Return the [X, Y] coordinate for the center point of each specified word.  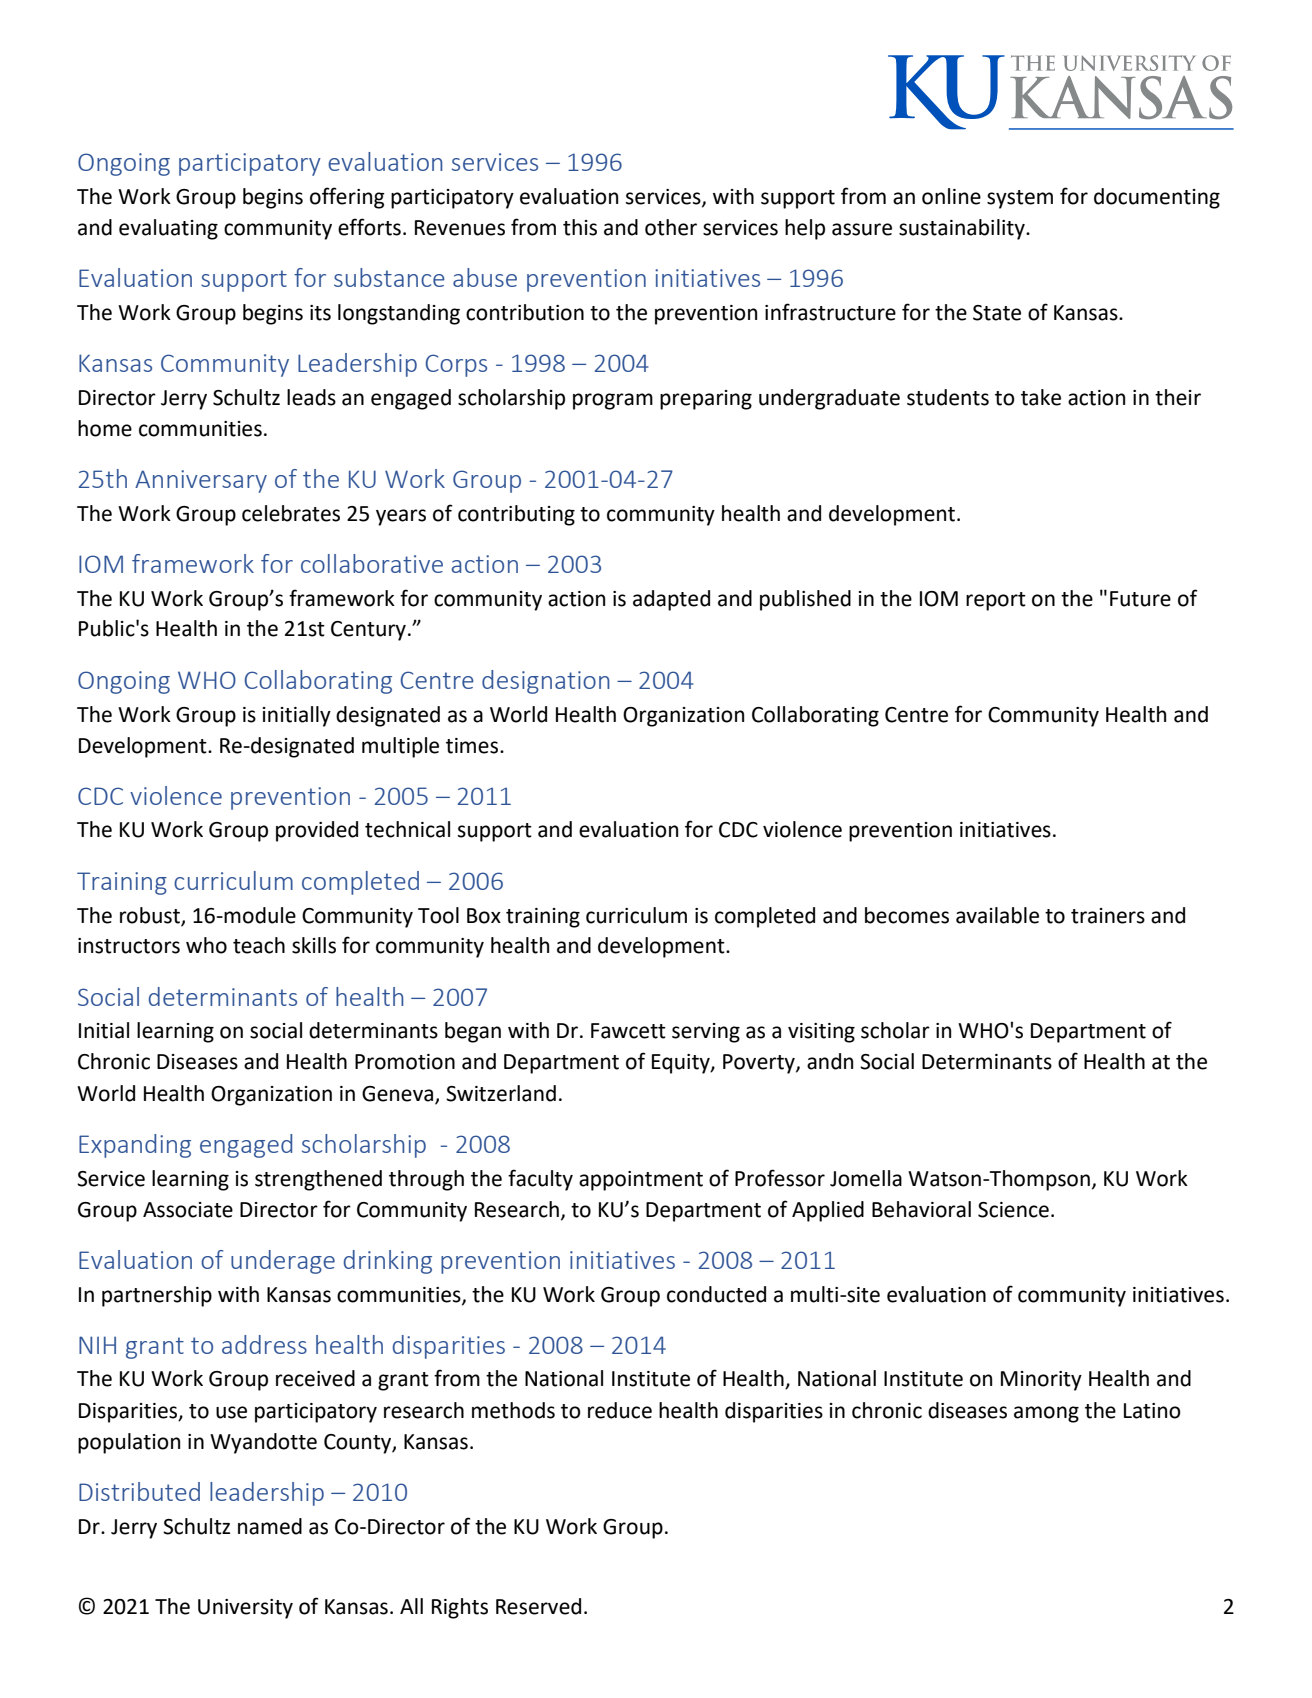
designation [546, 682]
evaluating [168, 229]
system [1020, 199]
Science [1013, 1210]
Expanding [135, 1146]
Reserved [538, 1606]
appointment [641, 1181]
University [245, 1609]
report [996, 601]
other [671, 227]
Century [368, 631]
